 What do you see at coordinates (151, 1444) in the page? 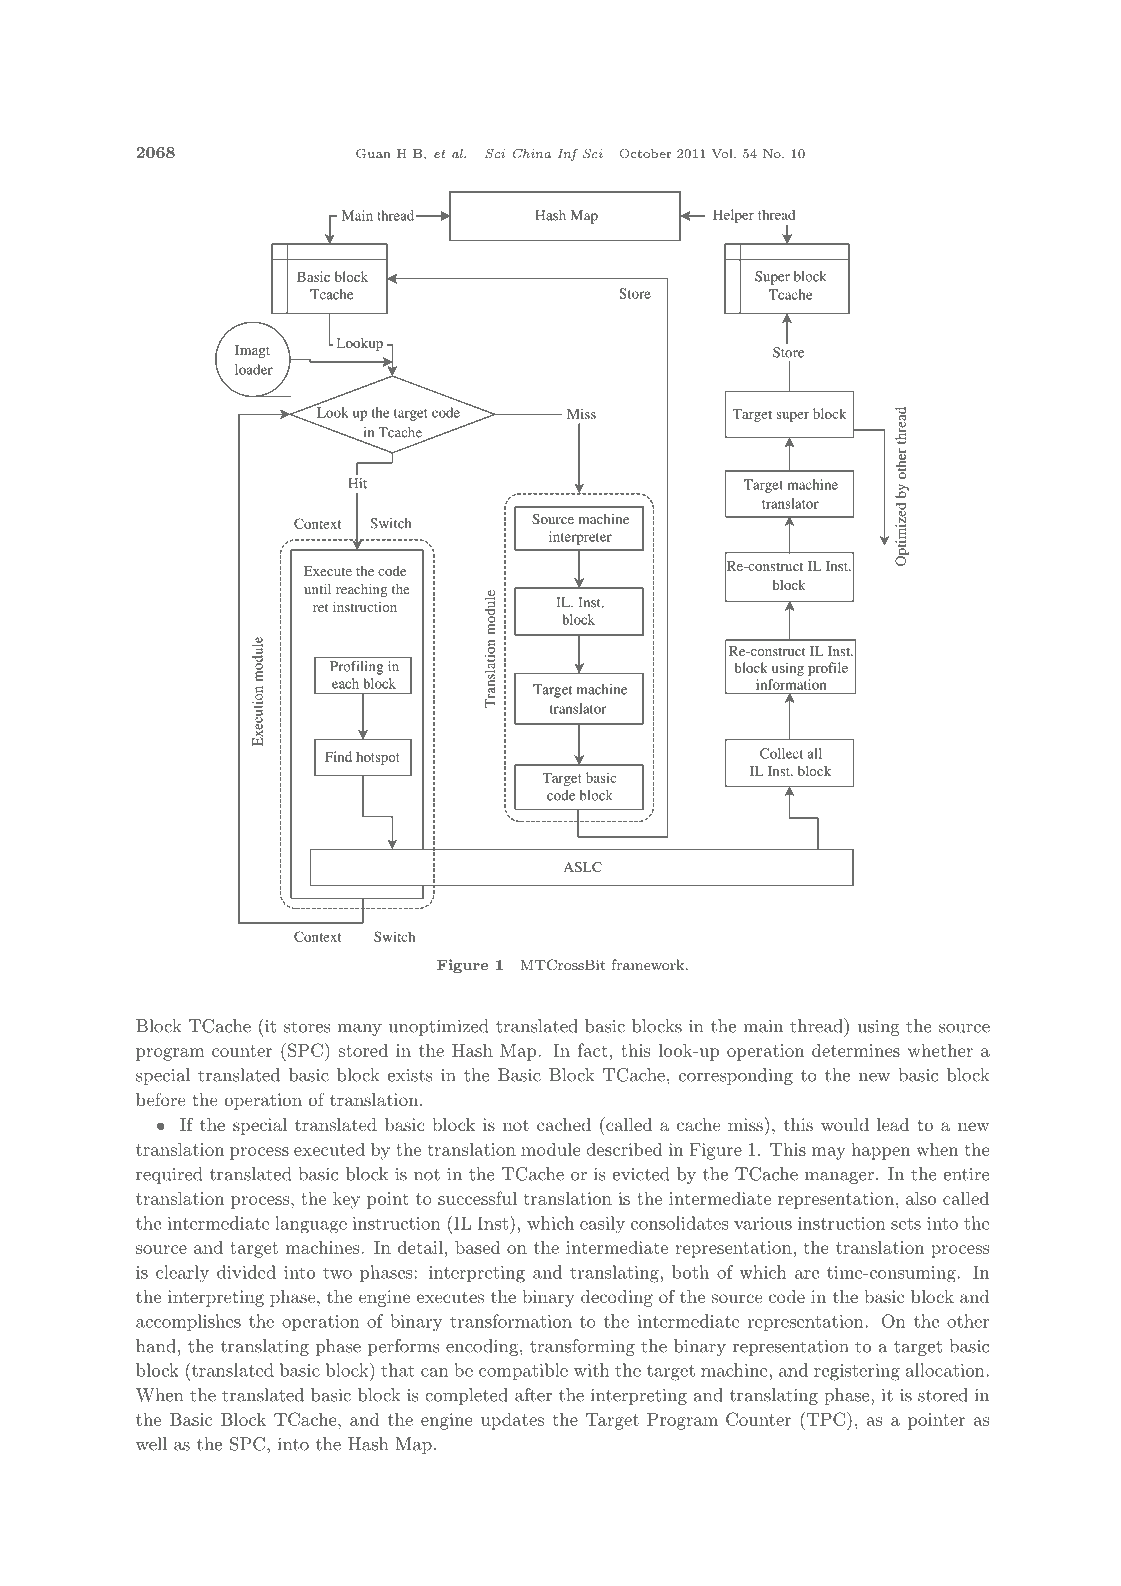
I see `well` at bounding box center [151, 1444].
